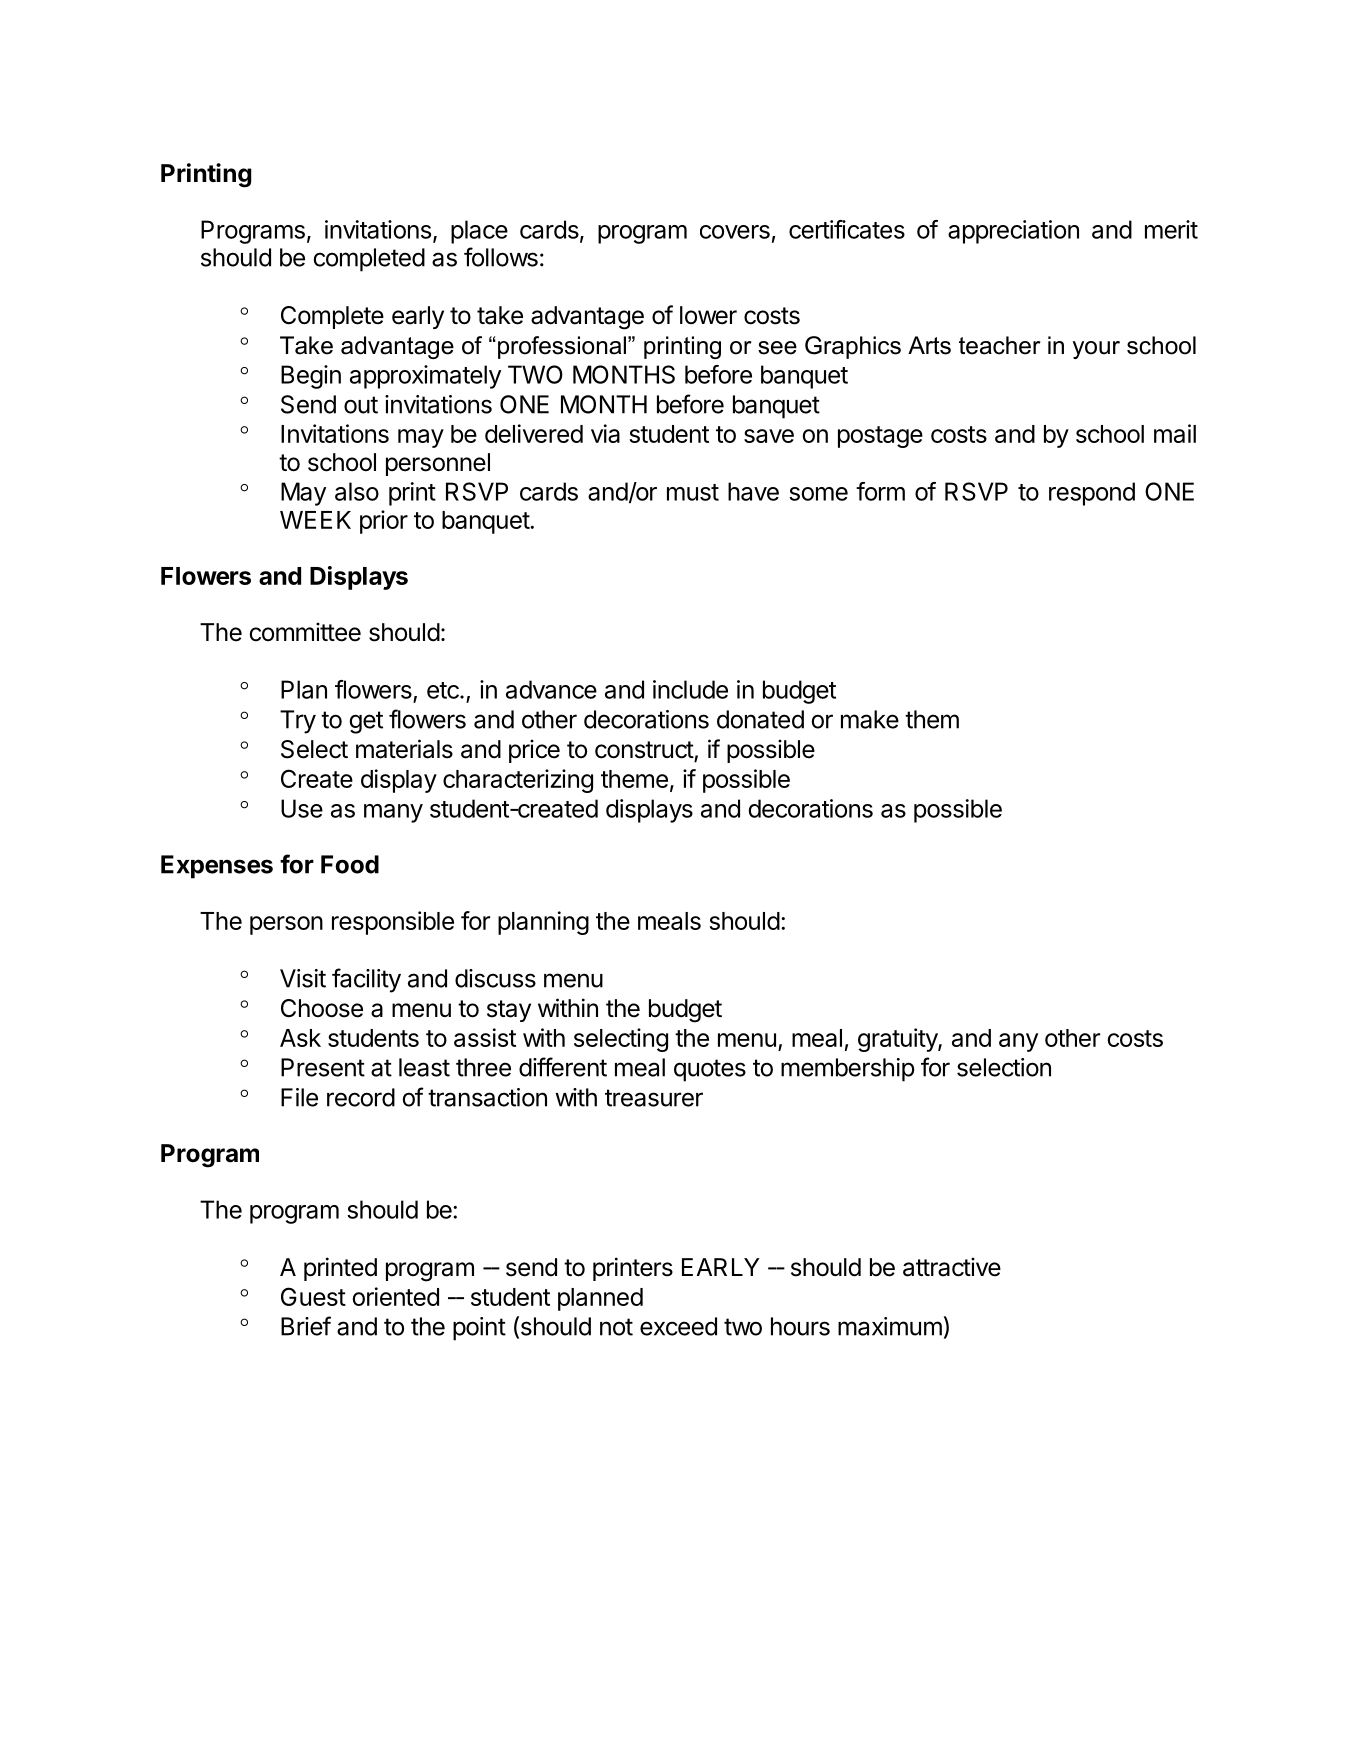  What do you see at coordinates (305, 632) in the document?
I see `committee` at bounding box center [305, 632].
